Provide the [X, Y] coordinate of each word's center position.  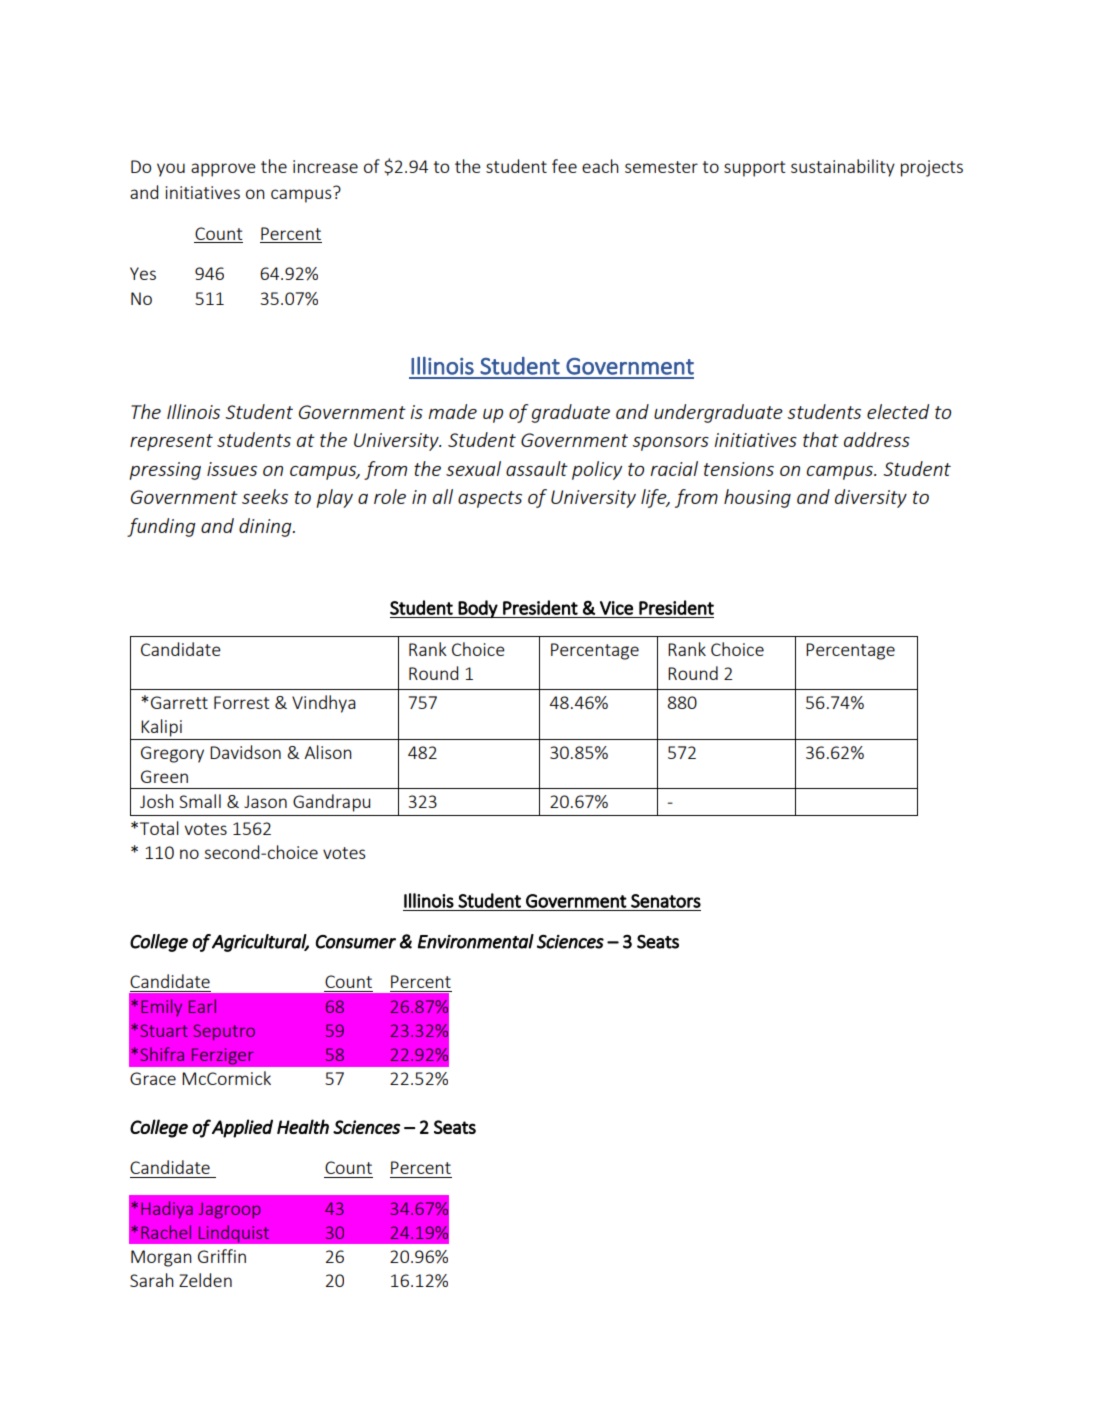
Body [478, 609]
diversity [871, 498]
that [821, 439]
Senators [666, 901]
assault [537, 468]
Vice [616, 608]
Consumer [356, 942]
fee [564, 166]
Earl [202, 1006]
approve [223, 170]
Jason [265, 801]
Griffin [222, 1256]
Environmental [476, 941]
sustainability [843, 168]
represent [171, 442]
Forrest [242, 702]
